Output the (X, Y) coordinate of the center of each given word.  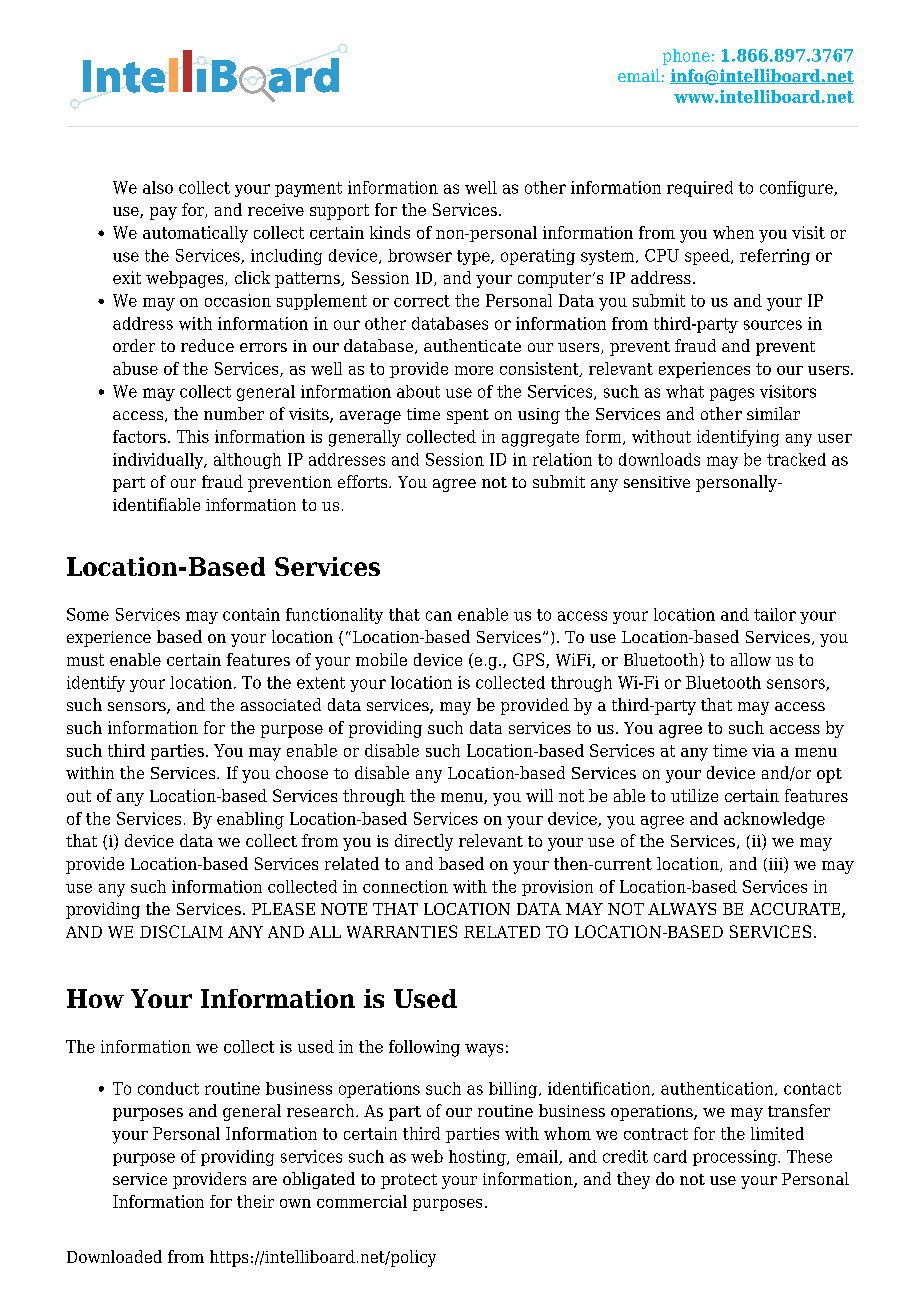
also (158, 187)
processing (736, 1158)
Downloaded (114, 1256)
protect (409, 1181)
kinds (390, 232)
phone (686, 57)
